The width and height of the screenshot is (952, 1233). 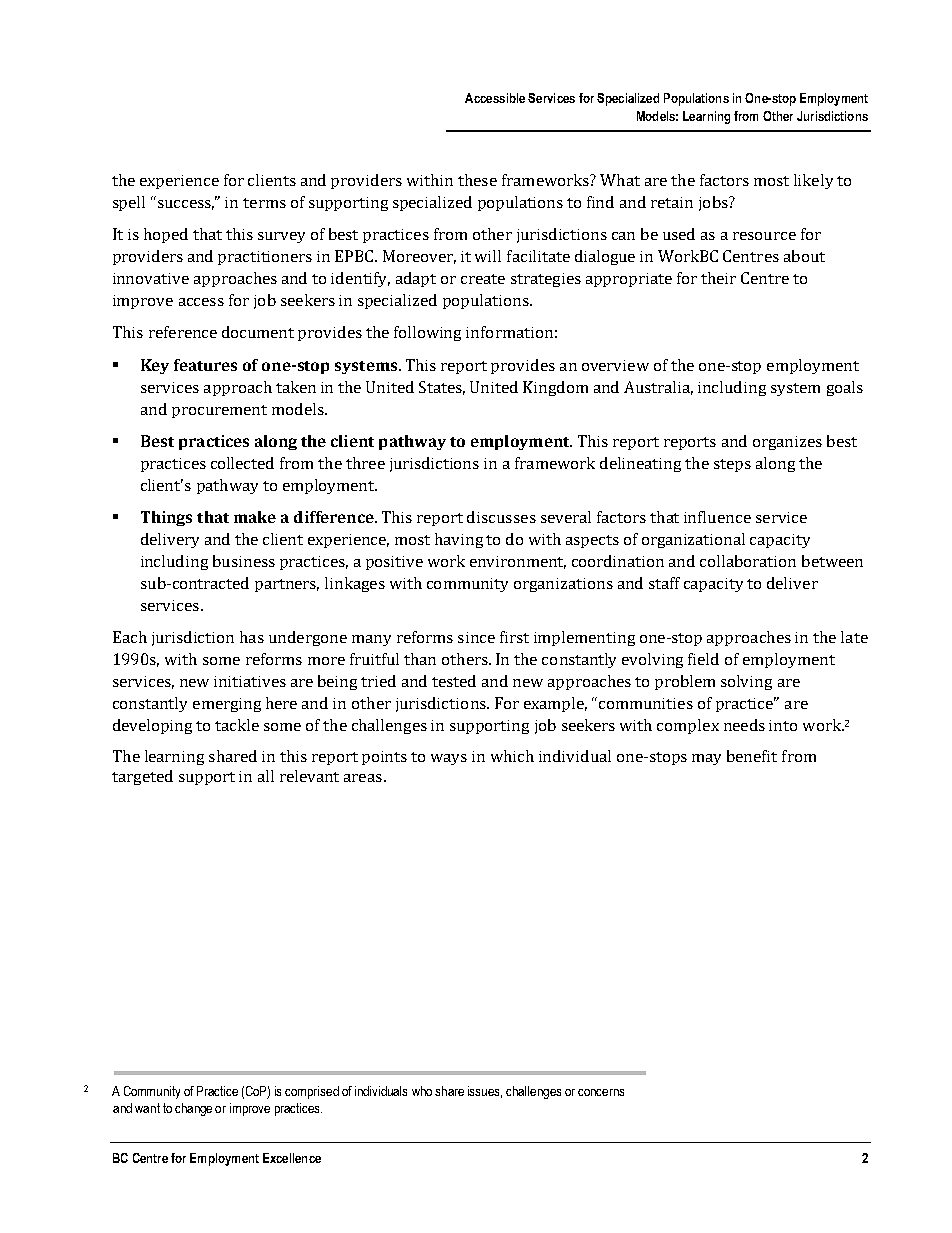 What do you see at coordinates (454, 681) in the screenshot?
I see `tested` at bounding box center [454, 681].
